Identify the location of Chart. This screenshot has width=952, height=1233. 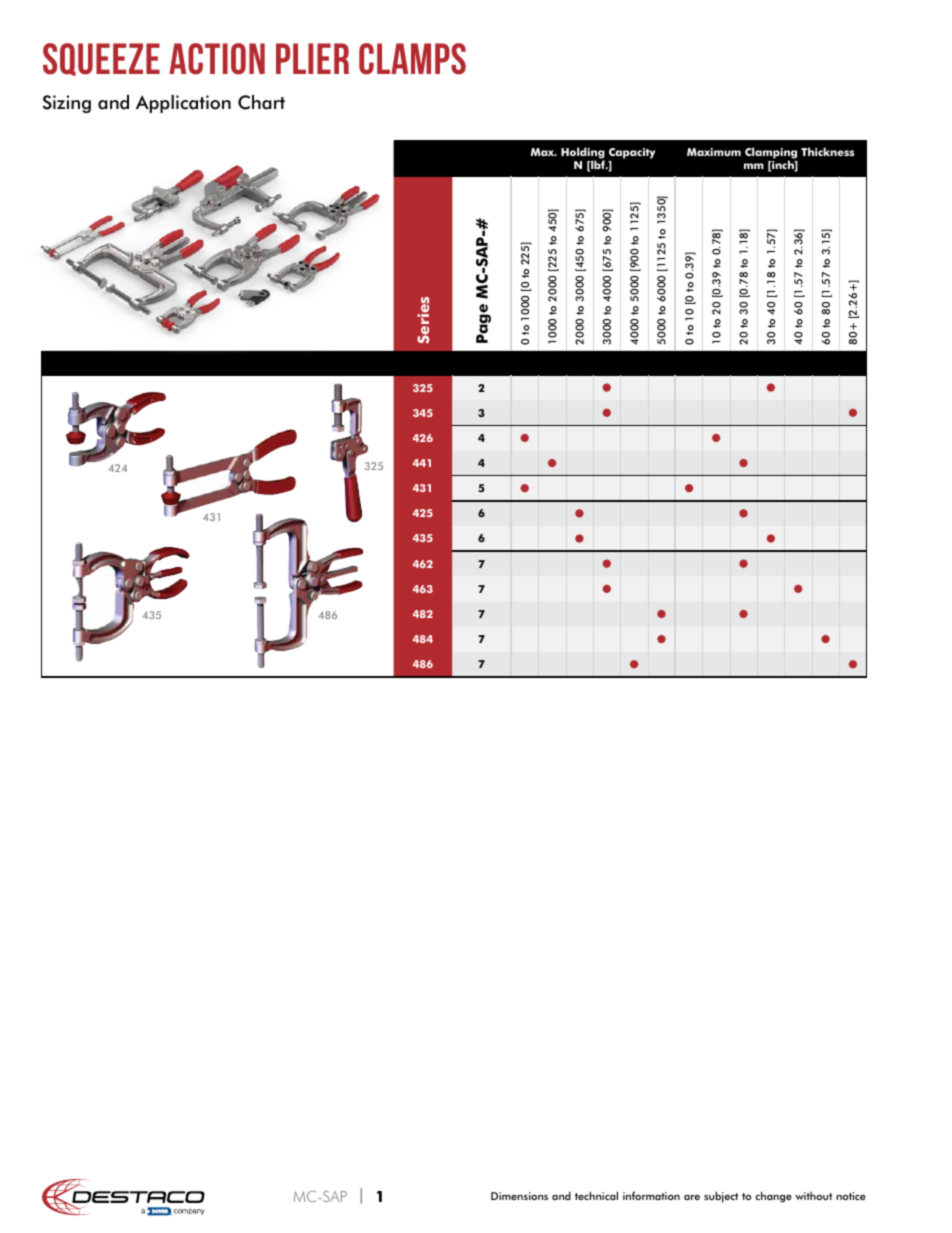
(261, 102).
